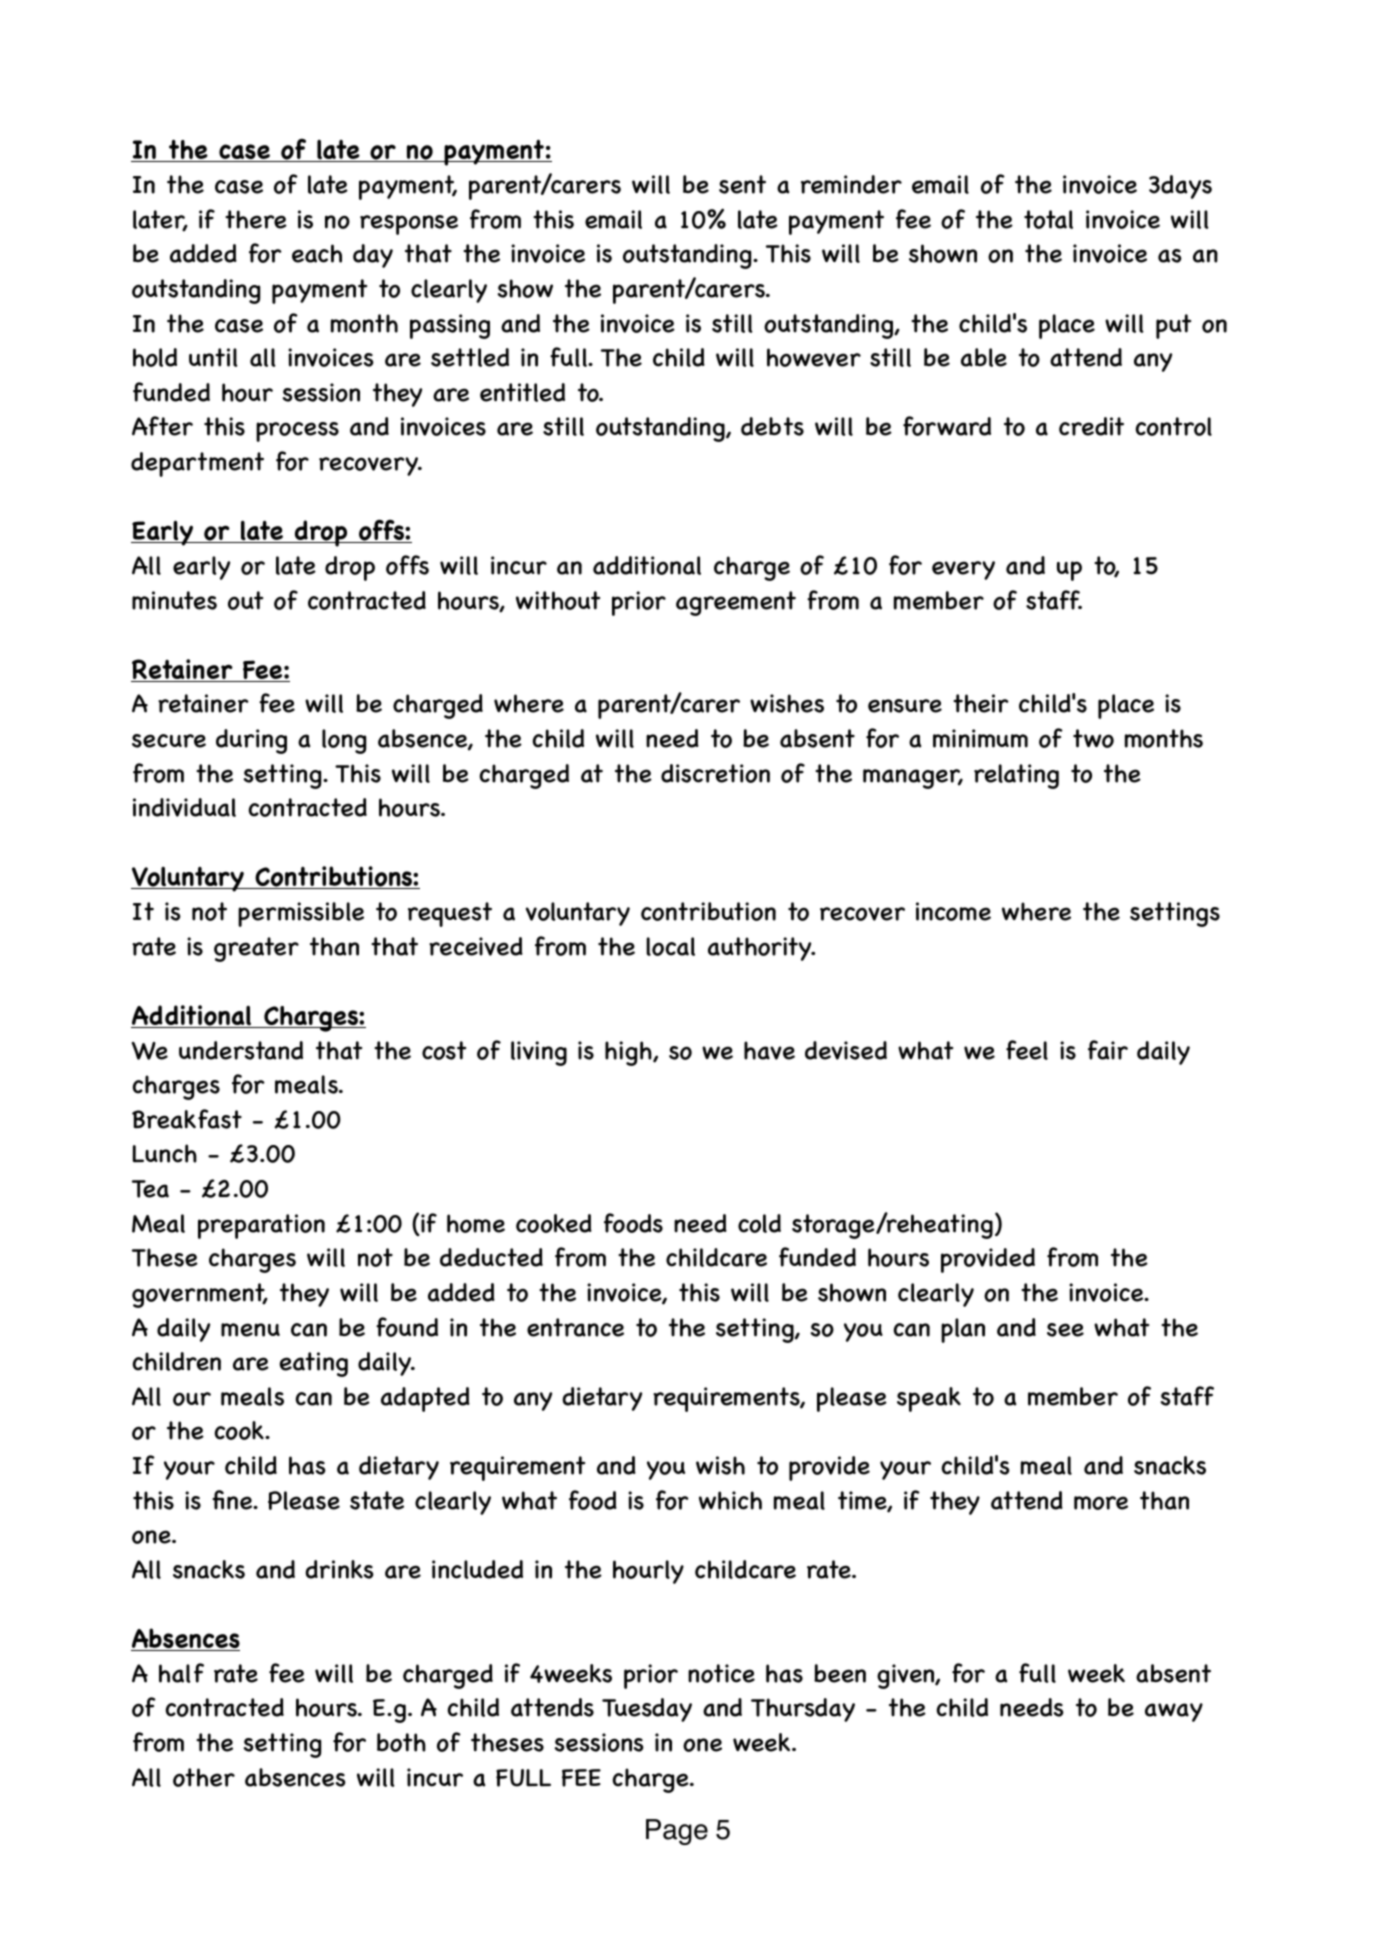 The width and height of the image is (1374, 1943). What do you see at coordinates (1093, 738) in the image?
I see `two` at bounding box center [1093, 738].
